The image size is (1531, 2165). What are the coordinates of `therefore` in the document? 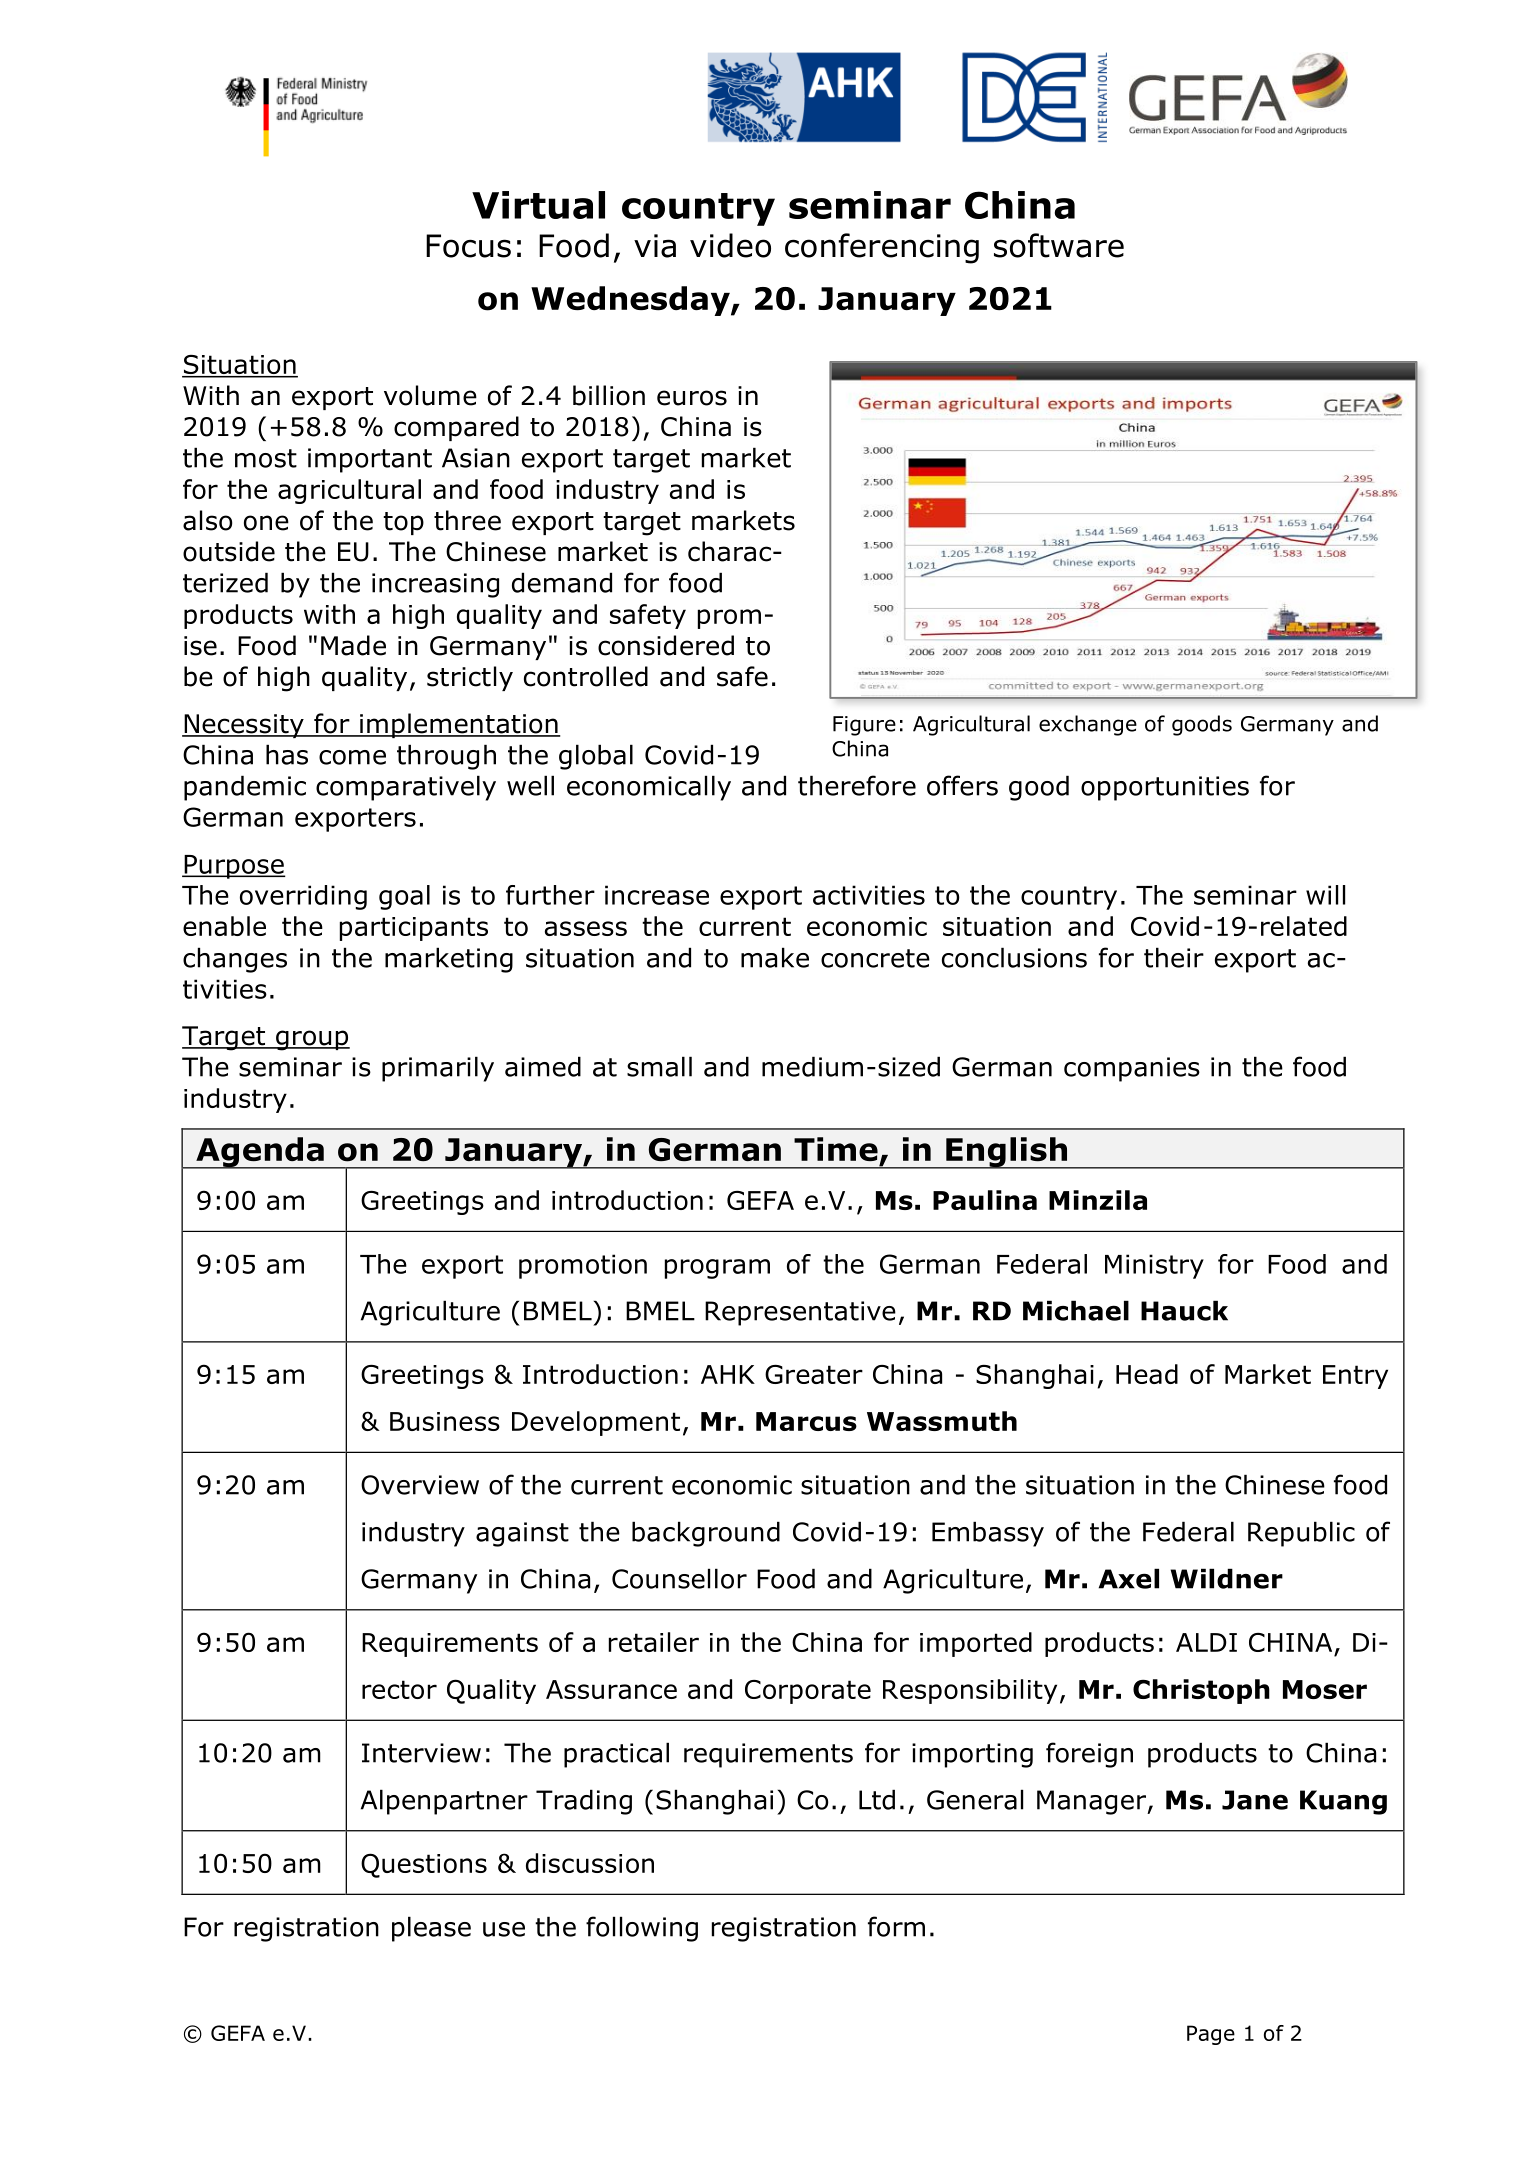 It's located at (857, 785).
